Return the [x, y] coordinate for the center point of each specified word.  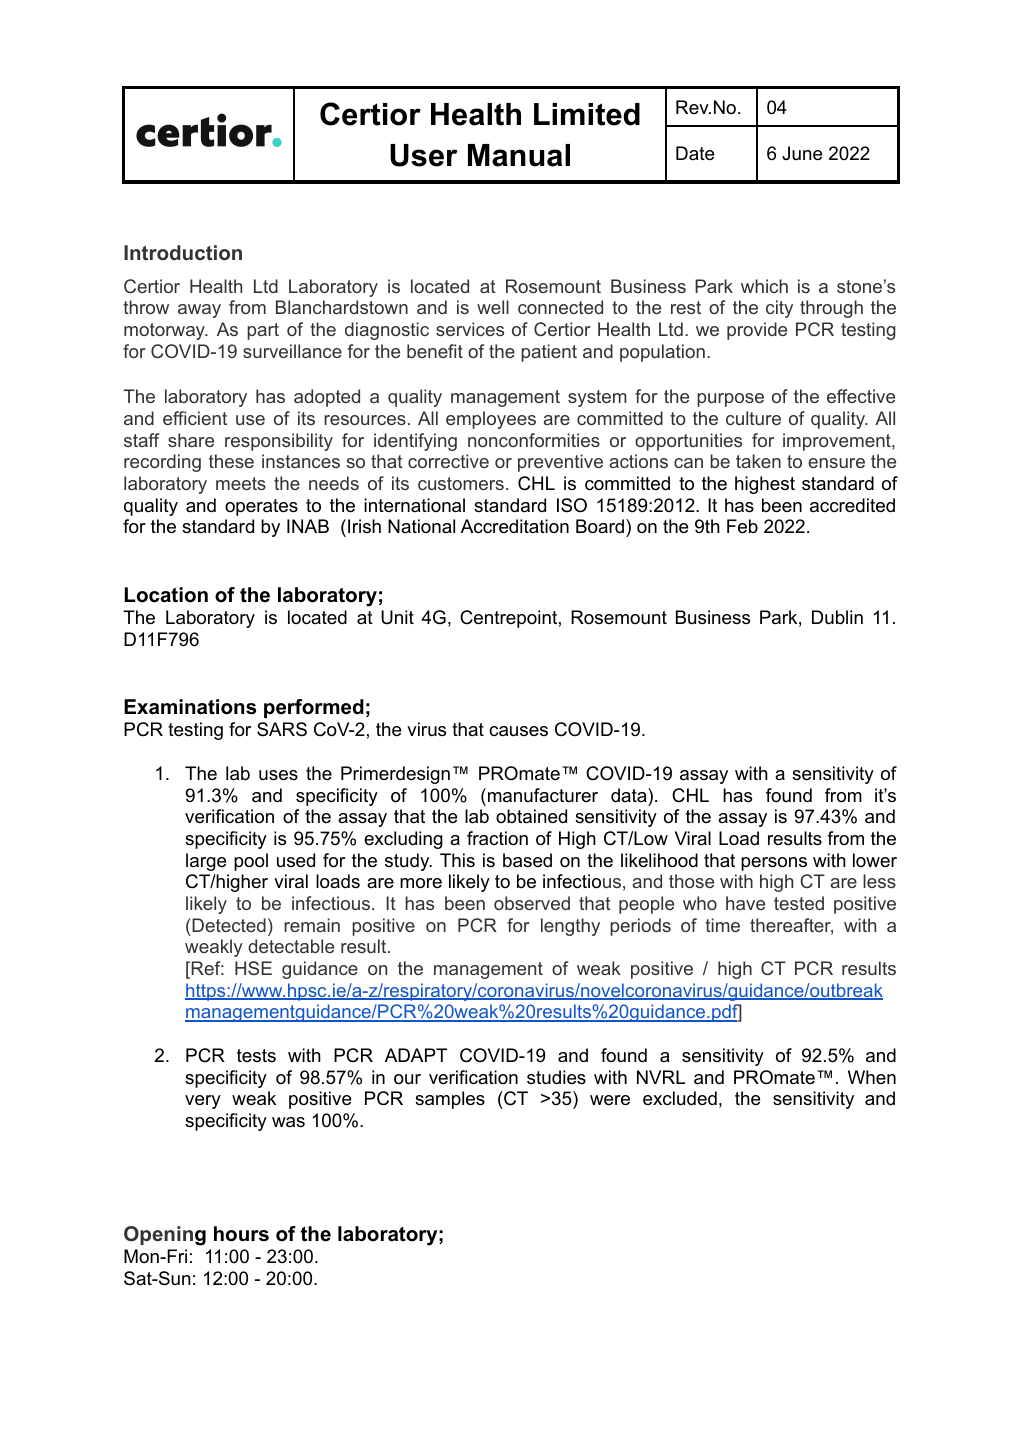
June [802, 153]
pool [251, 862]
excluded [680, 1098]
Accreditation [515, 526]
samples [450, 1100]
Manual [519, 155]
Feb [742, 526]
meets [241, 483]
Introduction [183, 252]
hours [241, 1234]
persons [774, 864]
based [527, 860]
